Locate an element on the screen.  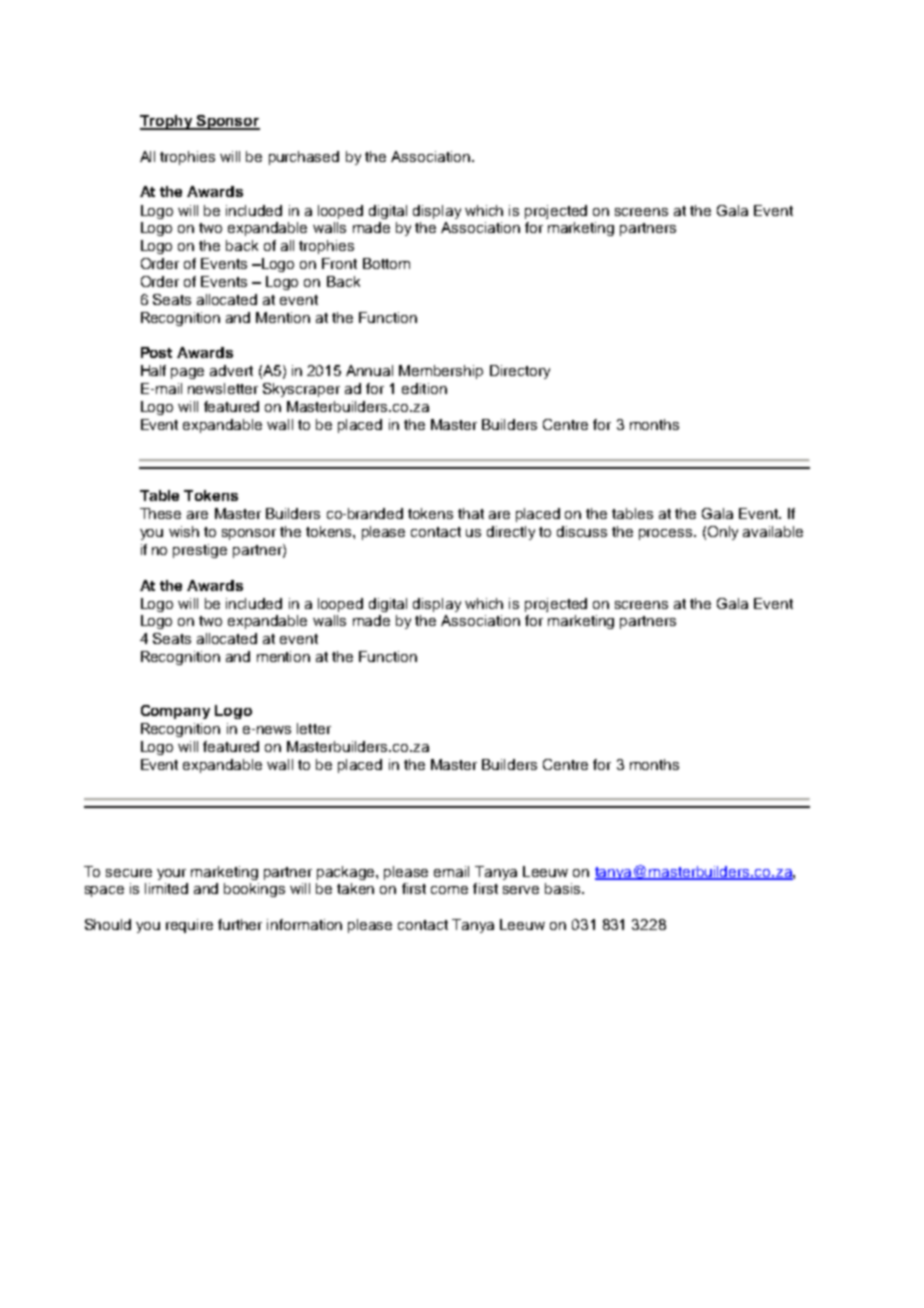
limited is located at coordinates (166, 888).
